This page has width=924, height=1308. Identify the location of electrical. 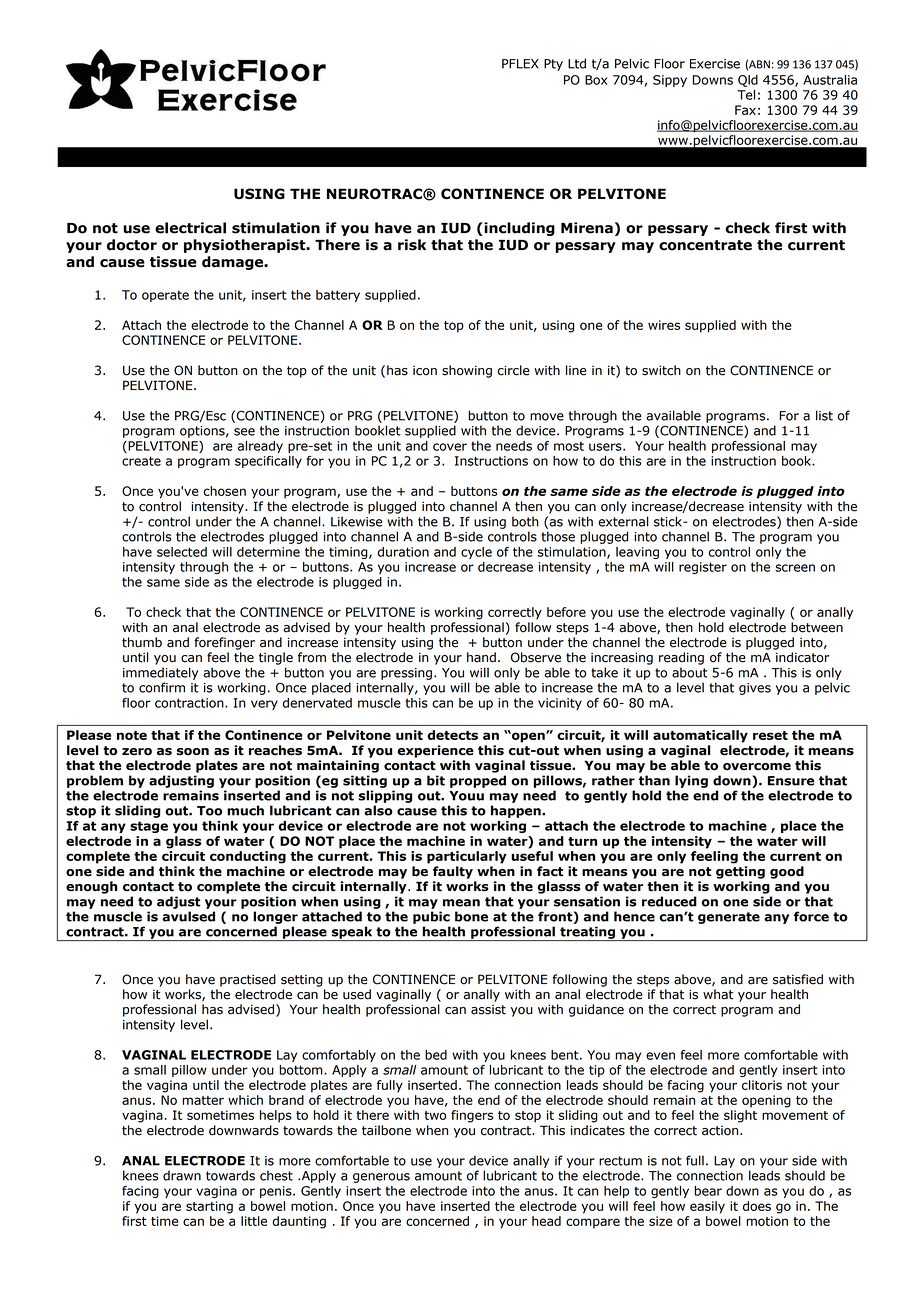
(190, 228).
